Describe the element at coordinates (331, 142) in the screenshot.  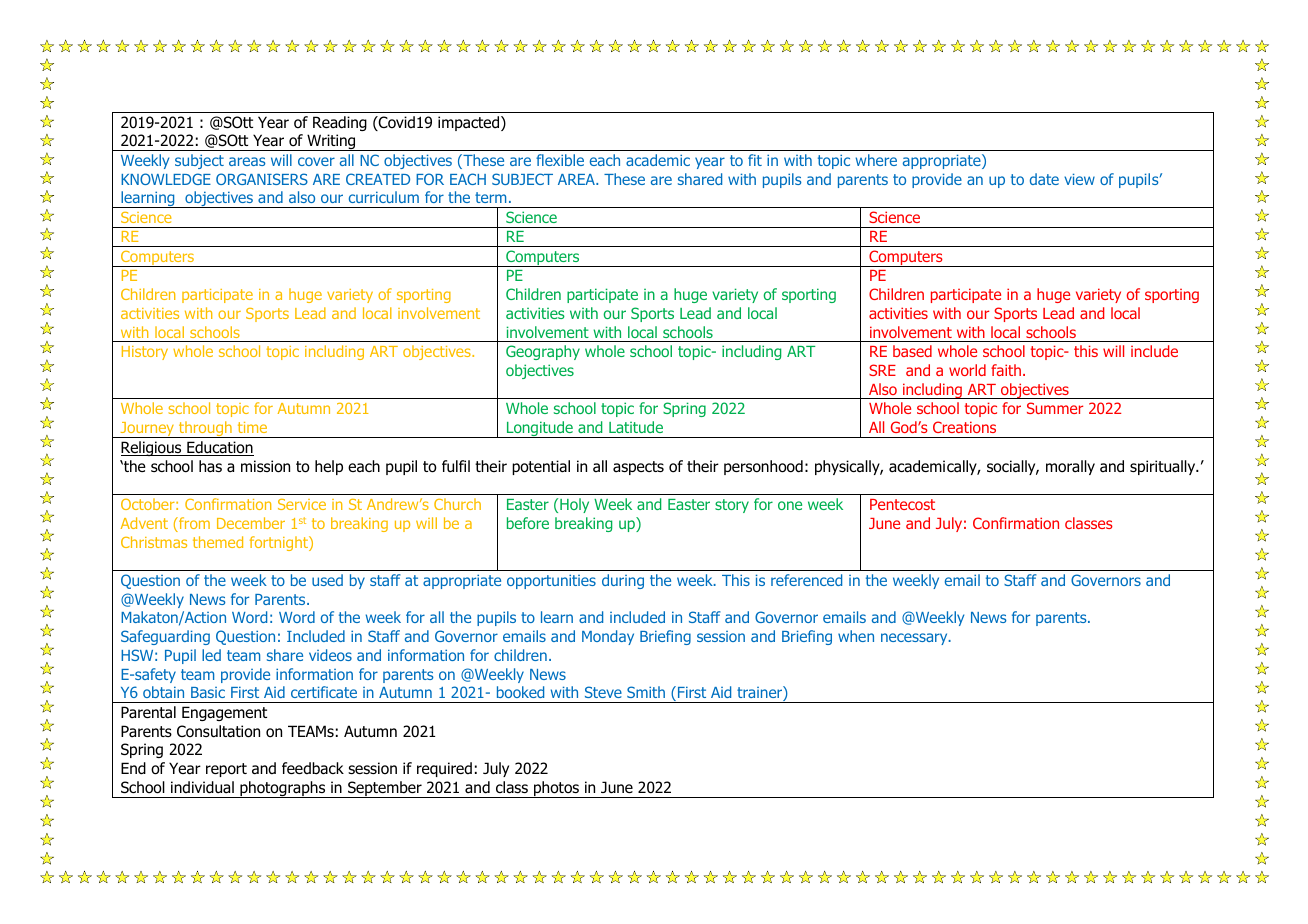
I see `Writing` at that location.
